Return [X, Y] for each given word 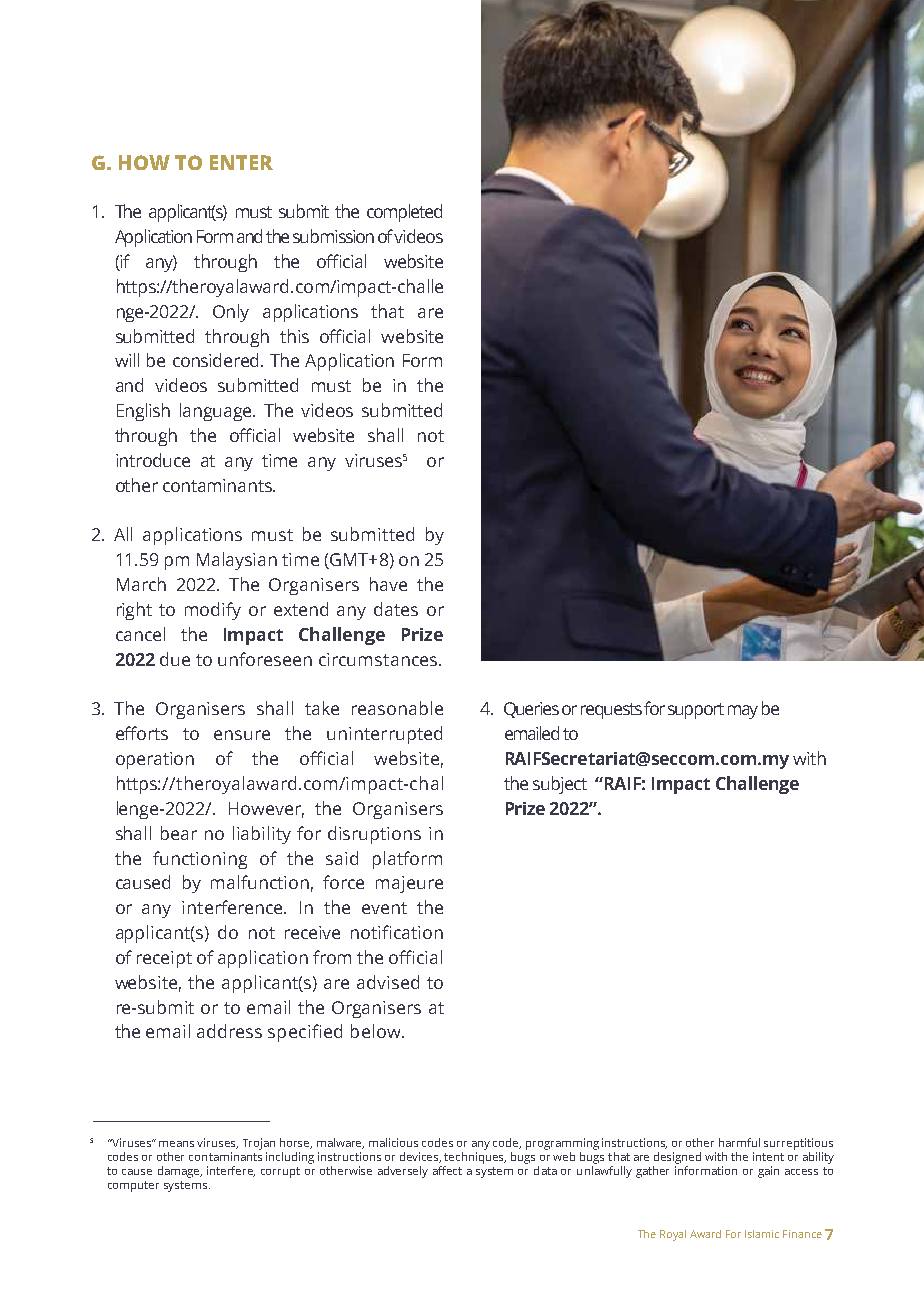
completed [404, 213]
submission [333, 236]
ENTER [241, 162]
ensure [242, 735]
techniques [475, 1158]
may [743, 712]
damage [180, 1172]
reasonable [397, 708]
